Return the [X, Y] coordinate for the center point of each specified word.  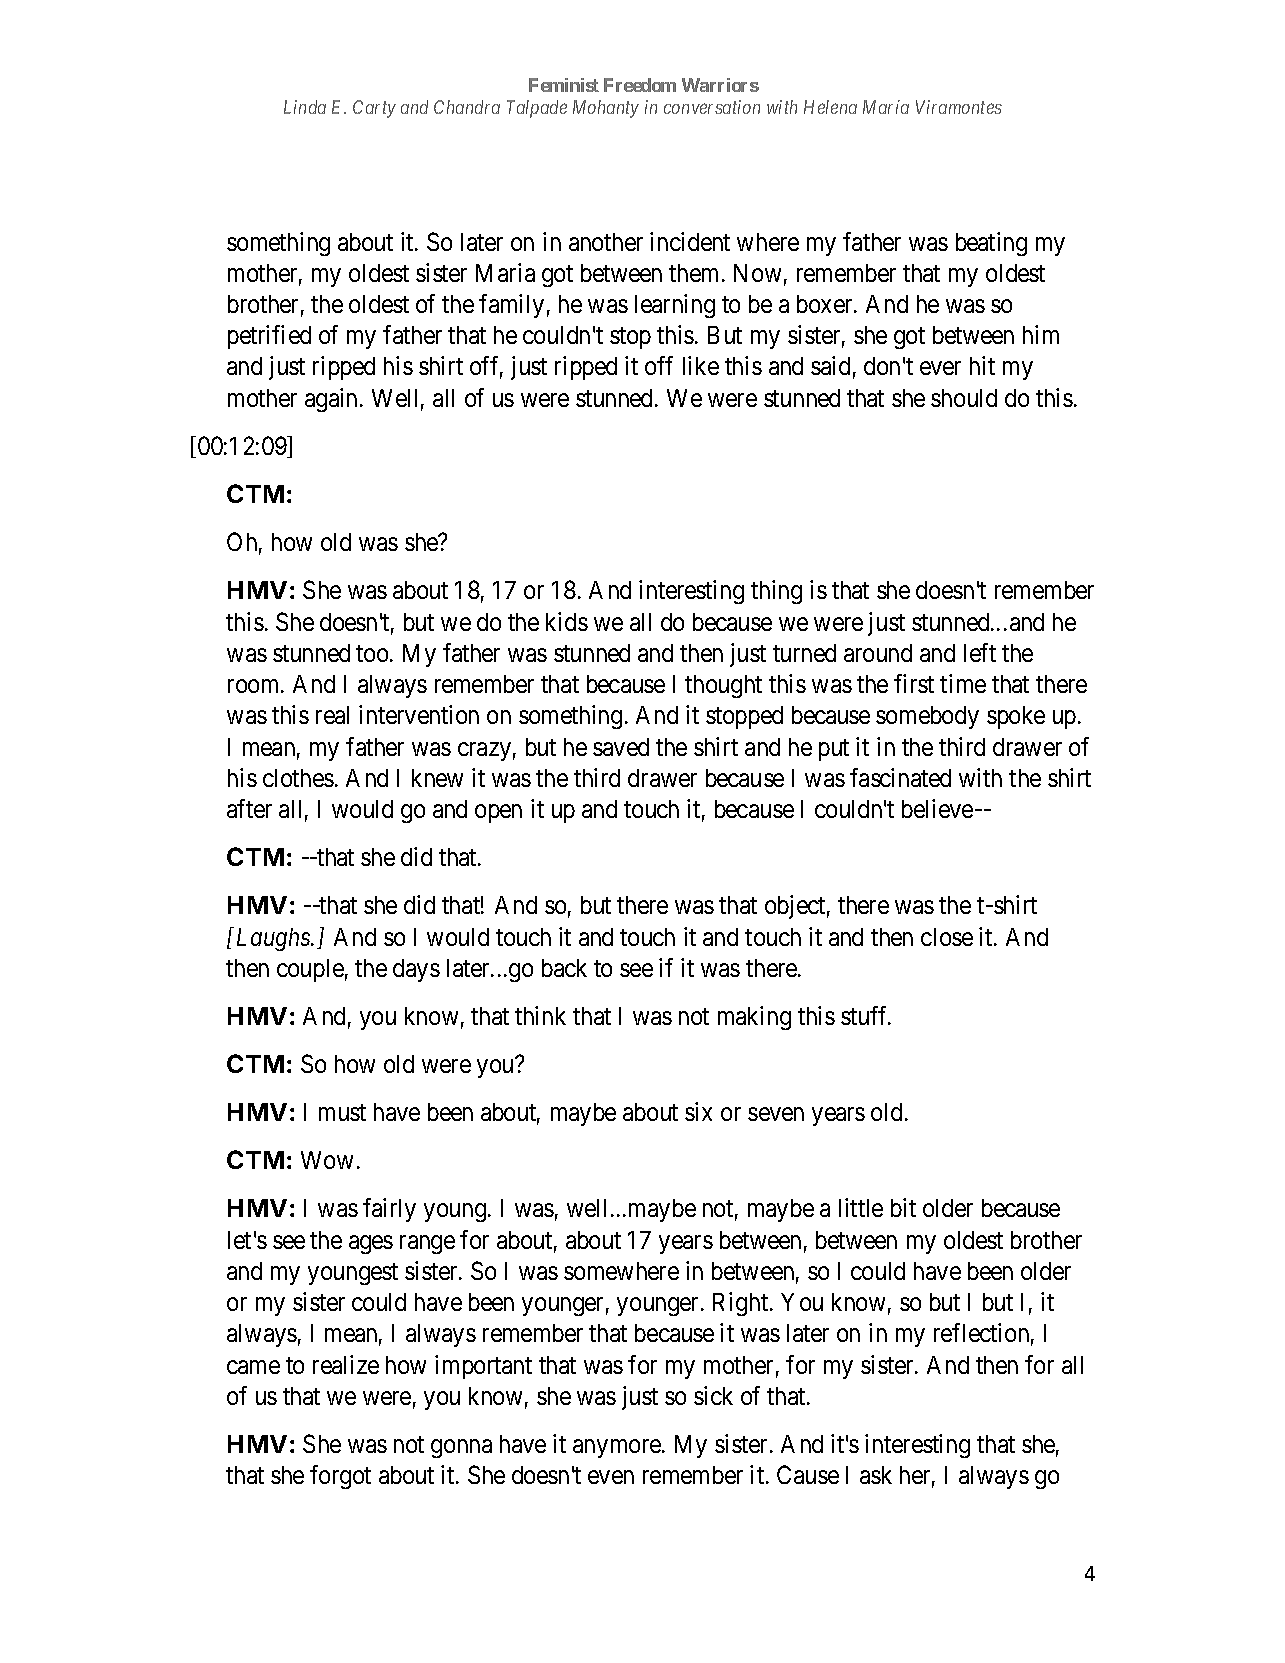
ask [876, 1475]
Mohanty [606, 109]
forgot [340, 1477]
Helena [830, 107]
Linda [305, 107]
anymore [618, 1448]
